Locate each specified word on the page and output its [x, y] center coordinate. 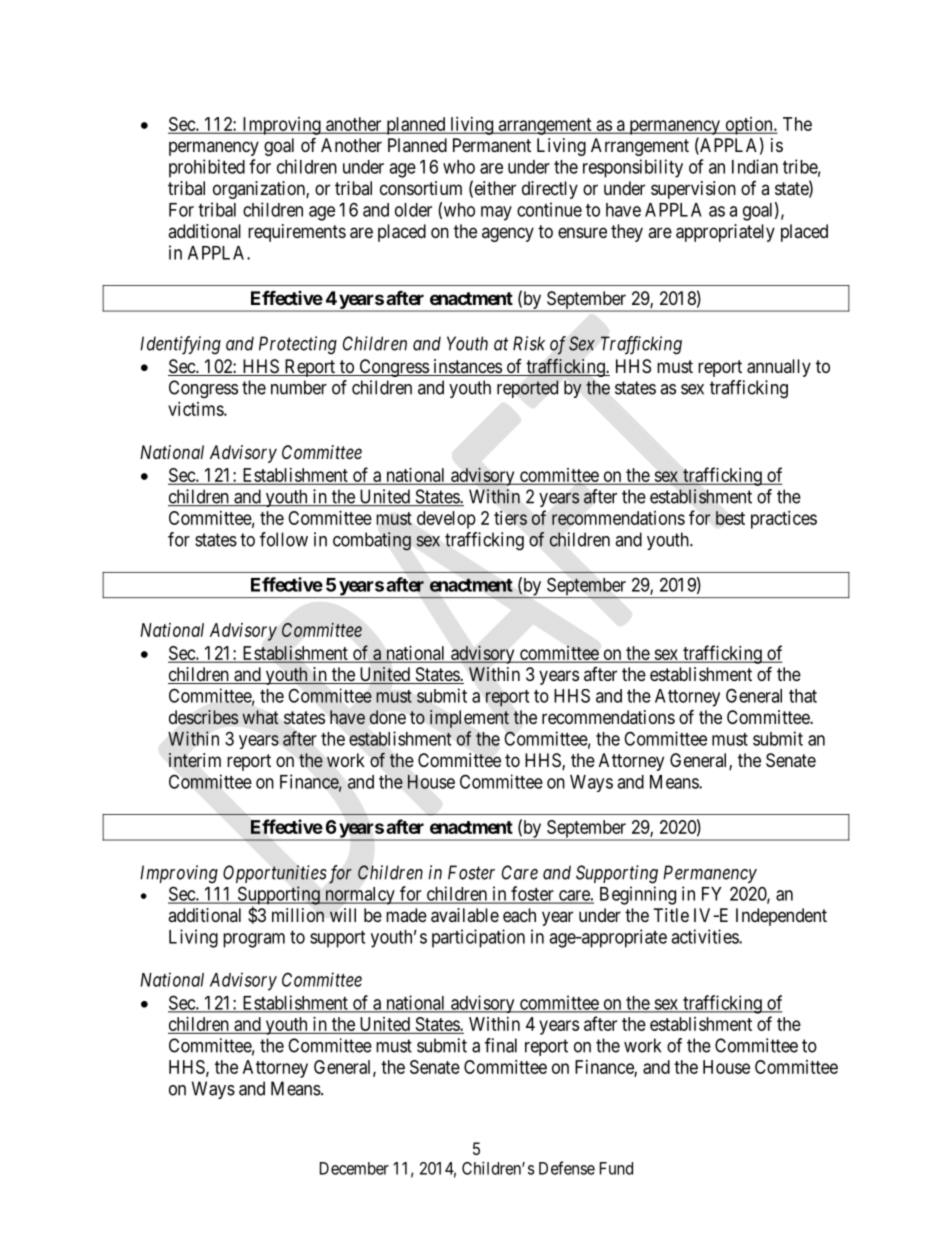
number [299, 387]
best [730, 518]
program [254, 940]
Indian [755, 166]
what [260, 717]
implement [469, 719]
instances [467, 367]
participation [478, 938]
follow [284, 539]
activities [705, 936]
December [354, 1168]
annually [779, 368]
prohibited [207, 168]
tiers [510, 518]
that [803, 696]
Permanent [492, 145]
